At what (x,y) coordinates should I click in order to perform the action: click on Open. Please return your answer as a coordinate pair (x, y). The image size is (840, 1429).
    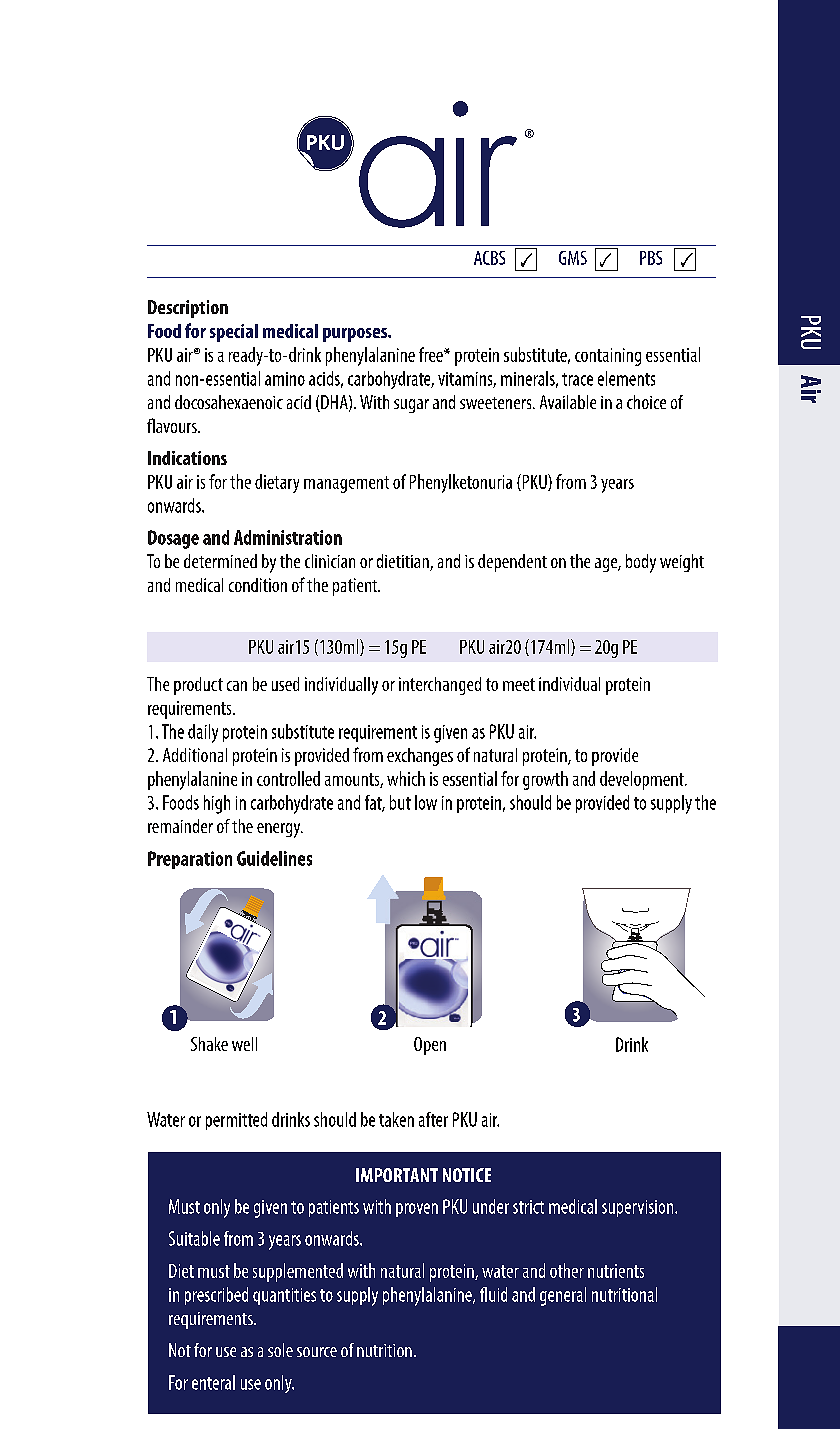
    Looking at the image, I should click on (430, 1046).
